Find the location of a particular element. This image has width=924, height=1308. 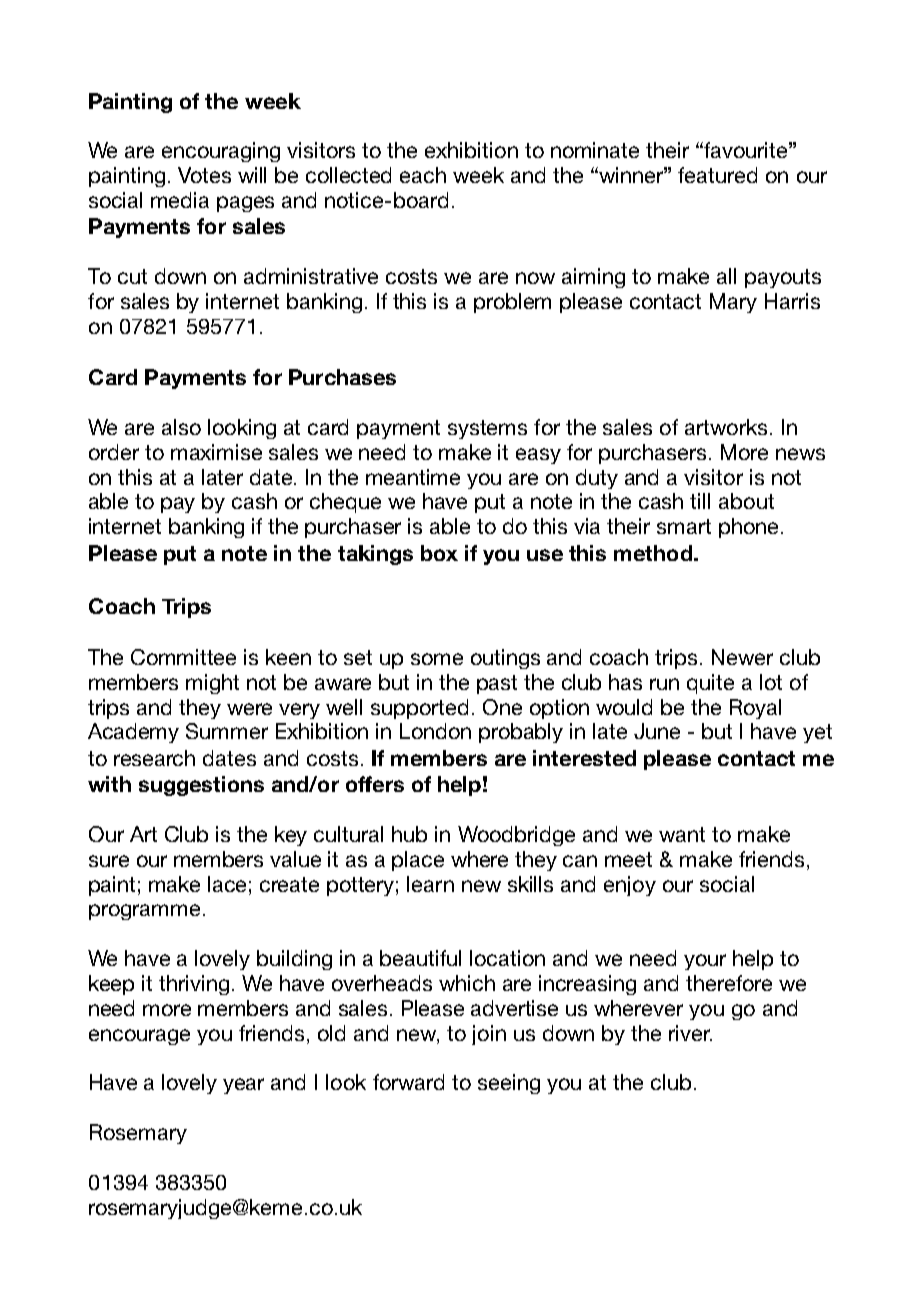

featured is located at coordinates (717, 175).
